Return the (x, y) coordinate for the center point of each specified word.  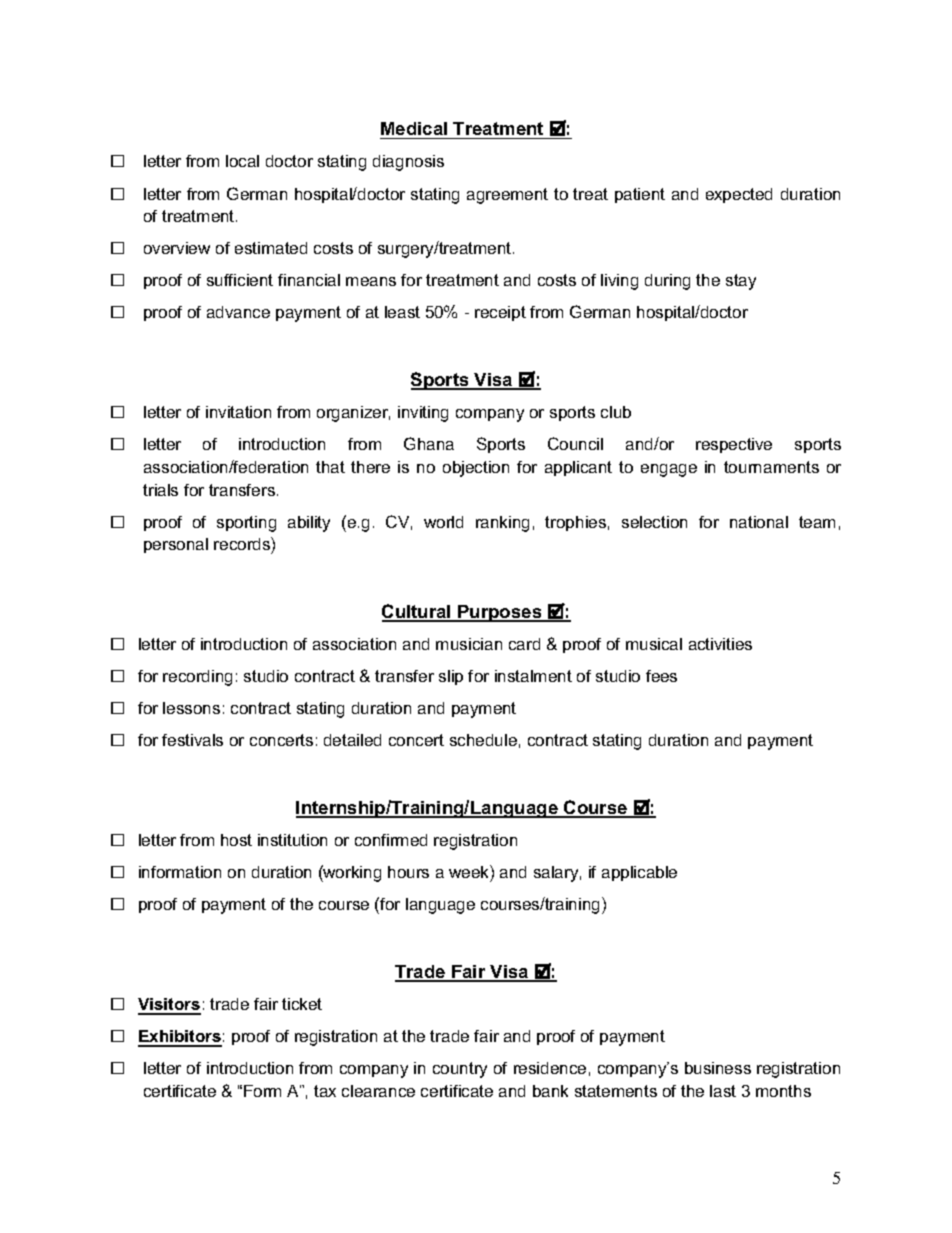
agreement (507, 196)
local (242, 161)
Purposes (500, 613)
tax (325, 1091)
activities (720, 644)
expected (739, 195)
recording (197, 678)
